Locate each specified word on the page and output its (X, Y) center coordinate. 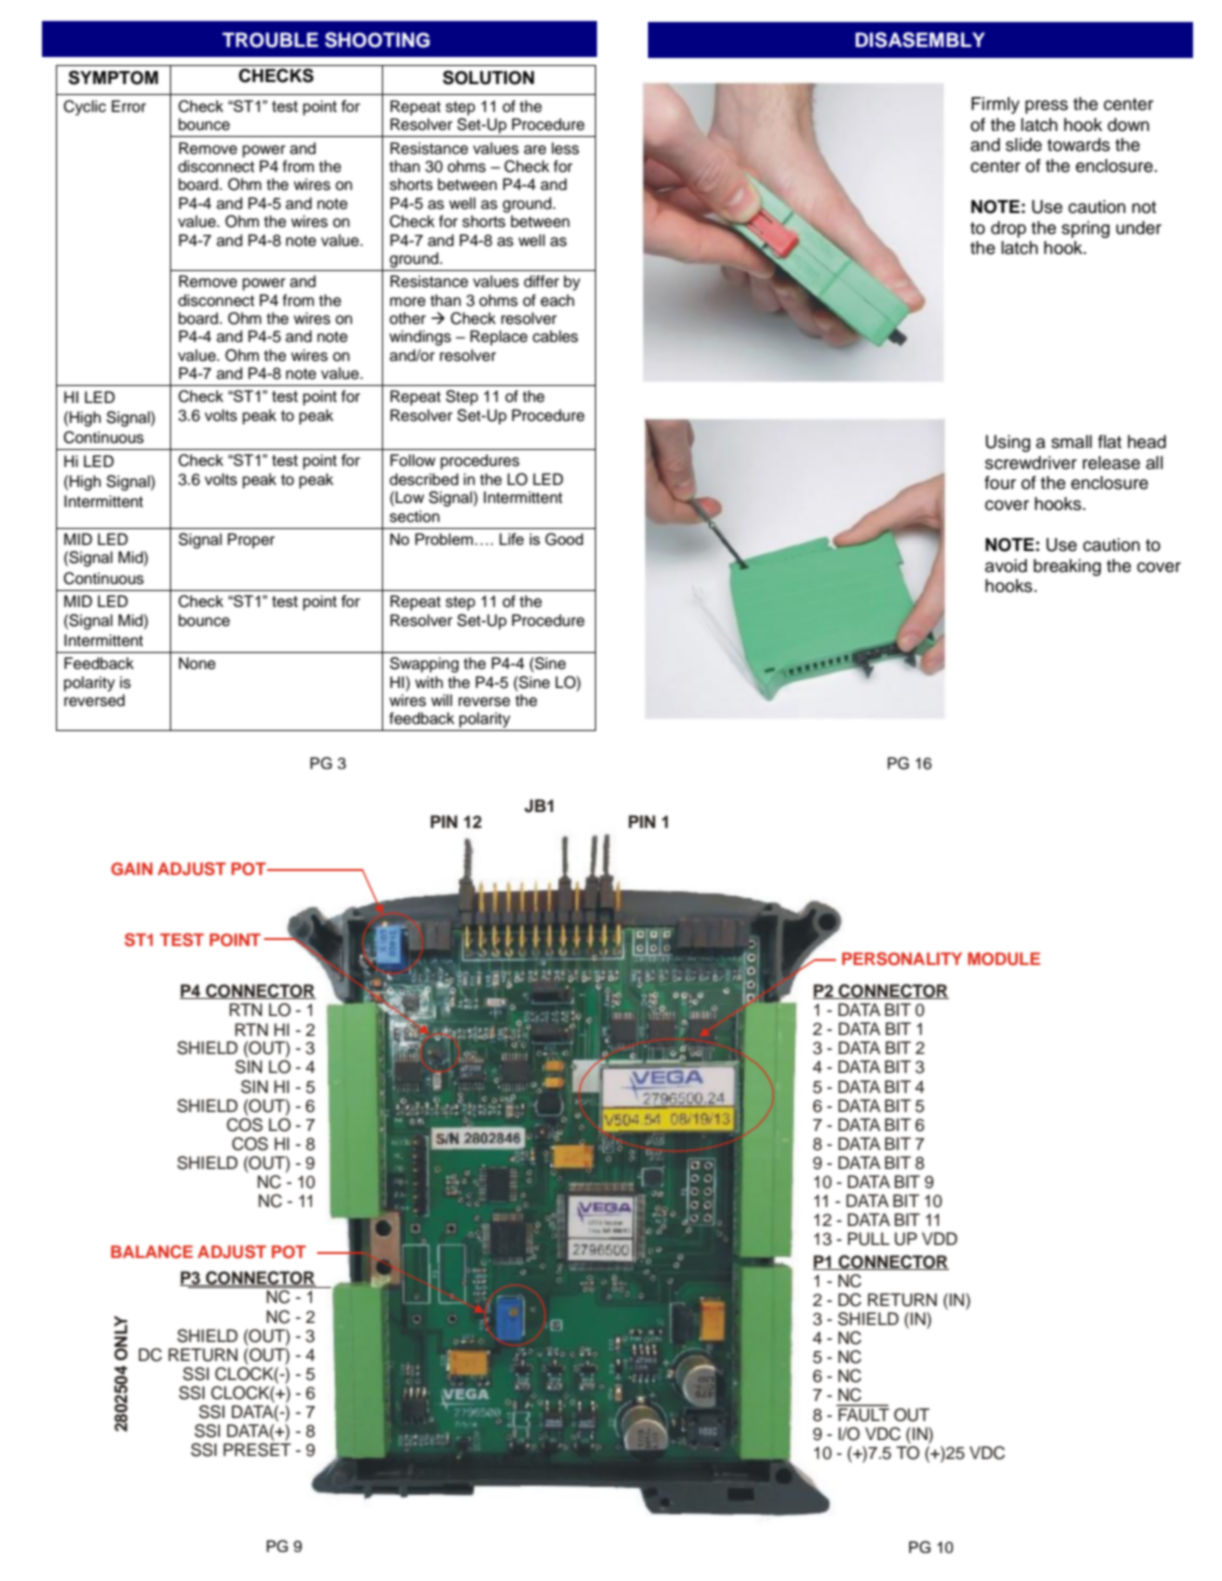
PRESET (257, 1450)
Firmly (995, 105)
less (565, 148)
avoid (1006, 566)
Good (564, 539)
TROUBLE (270, 40)
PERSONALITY (902, 959)
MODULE (1004, 959)
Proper (251, 541)
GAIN (132, 869)
